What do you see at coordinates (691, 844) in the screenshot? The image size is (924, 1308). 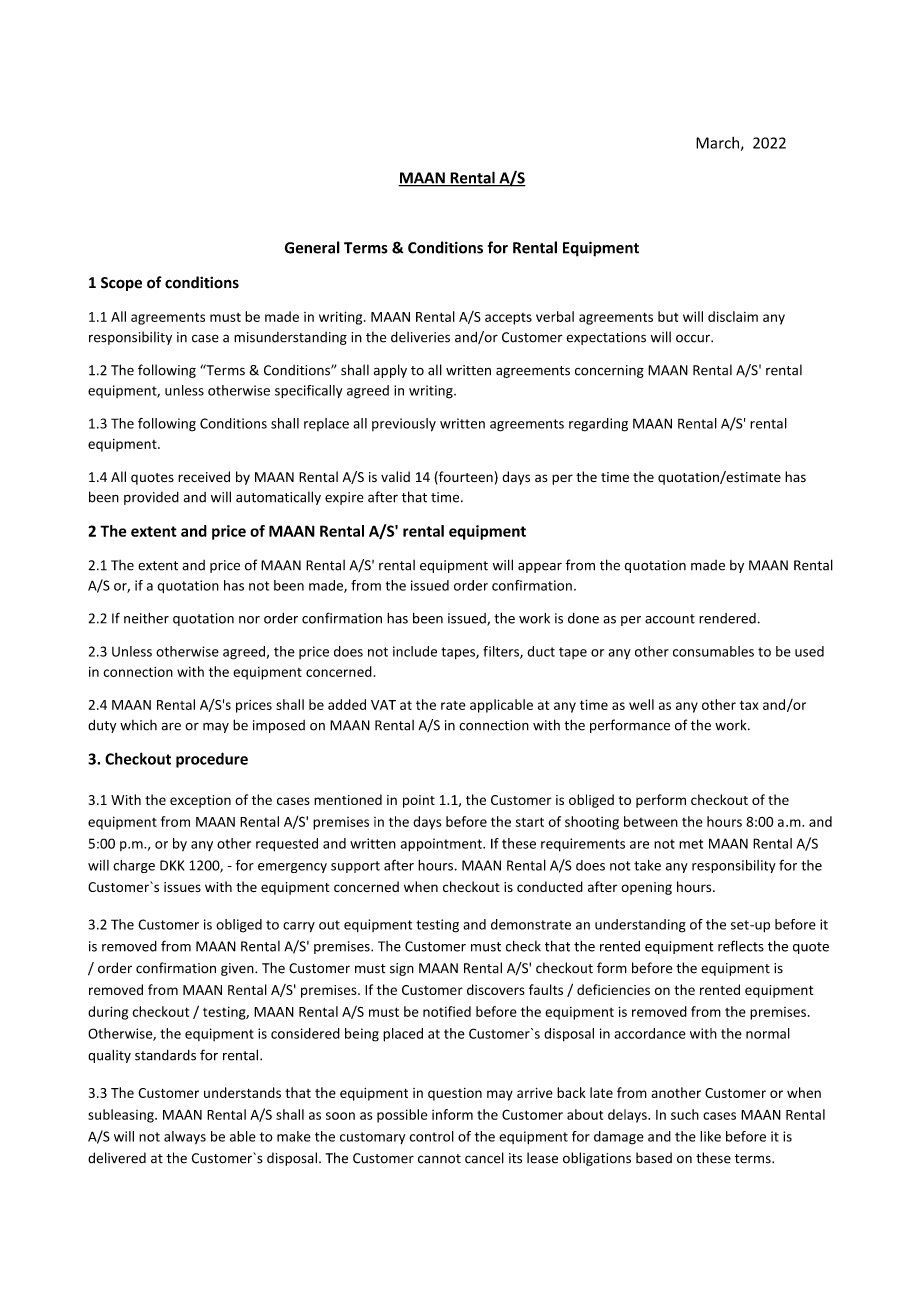 I see `met` at bounding box center [691, 844].
